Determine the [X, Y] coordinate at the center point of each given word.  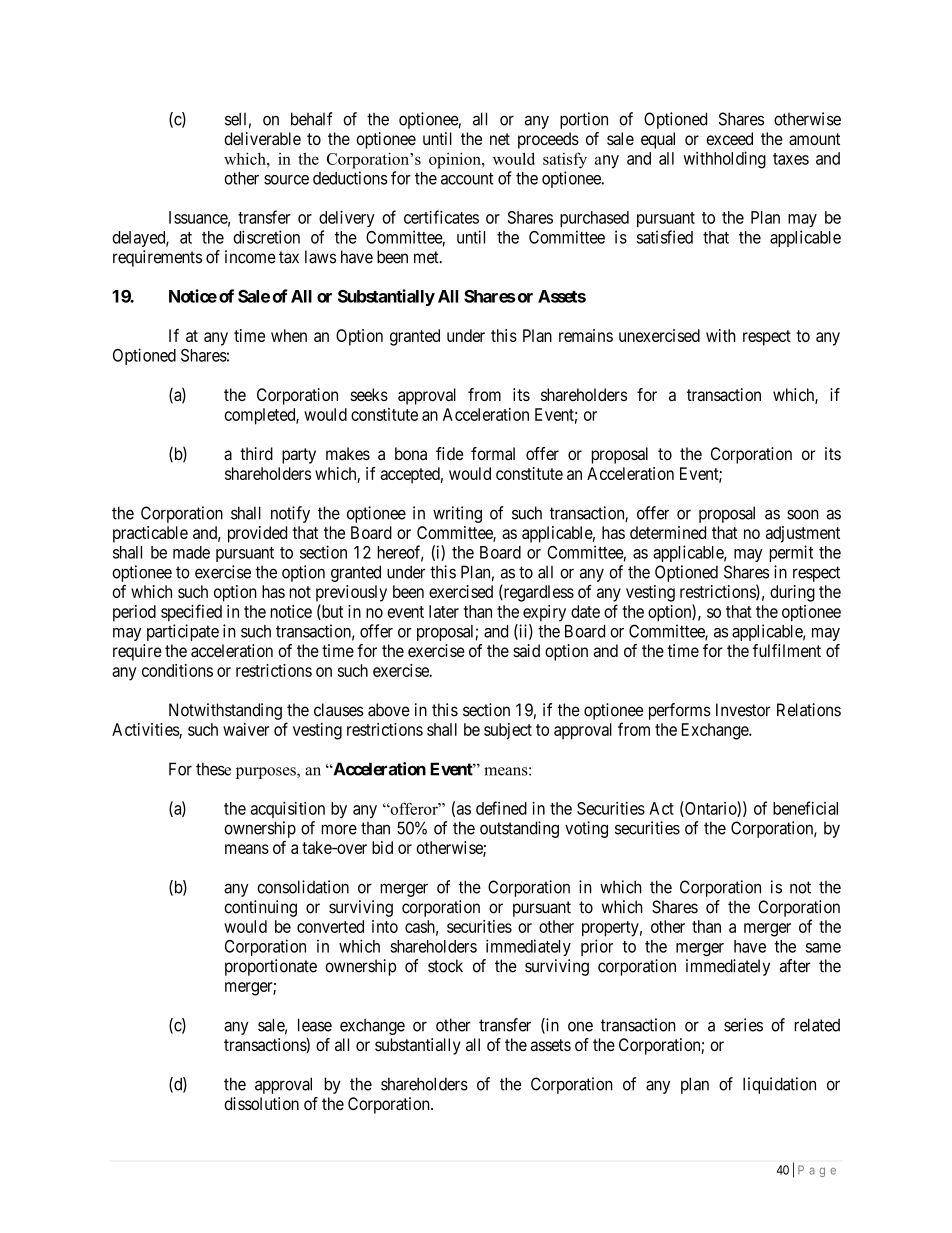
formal [493, 453]
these [213, 769]
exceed [729, 138]
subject [508, 731]
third [256, 453]
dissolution [261, 1103]
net [500, 139]
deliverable [262, 138]
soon [803, 514]
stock [445, 966]
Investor [743, 710]
